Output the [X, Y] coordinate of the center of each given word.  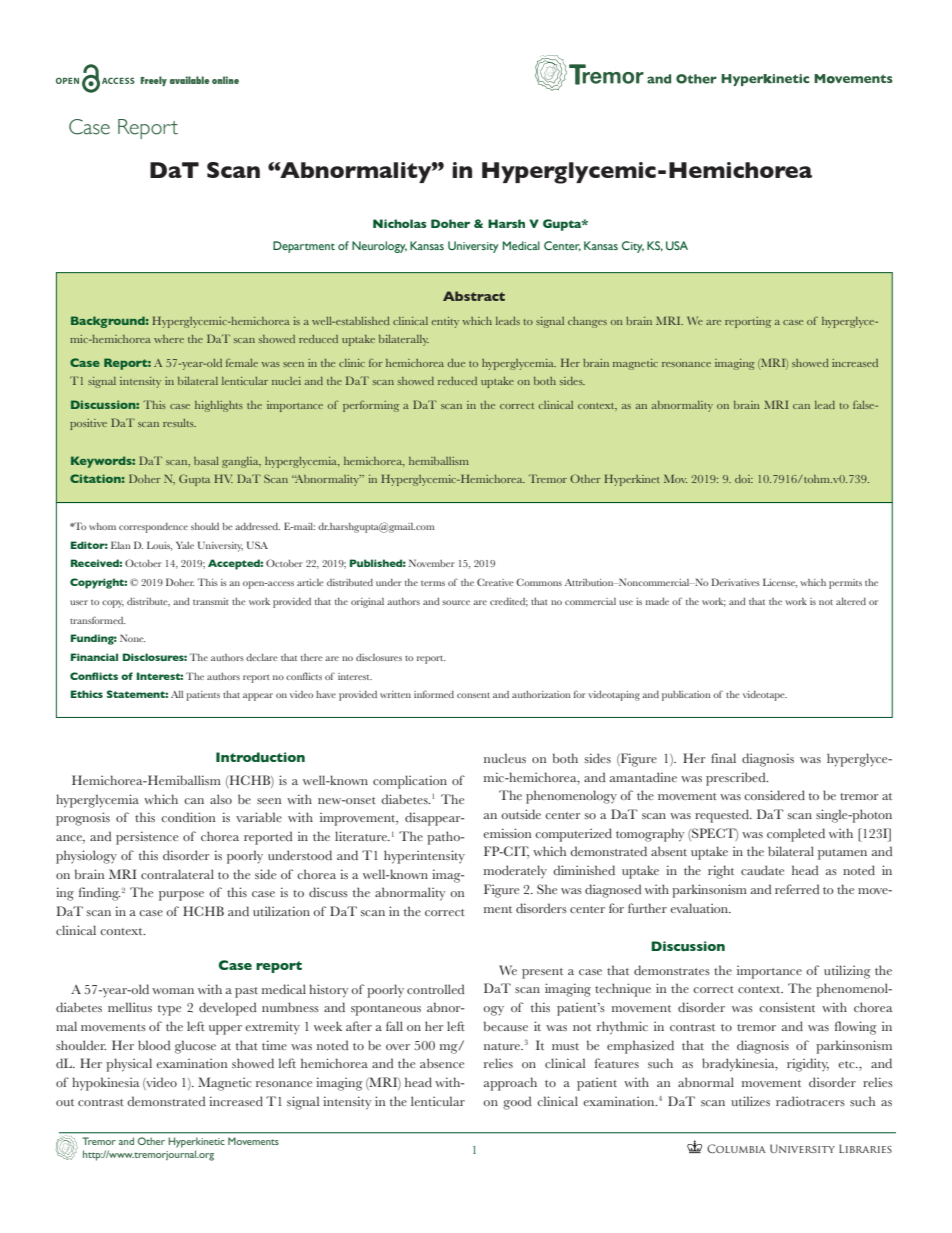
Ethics [87, 694]
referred [797, 889]
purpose [181, 896]
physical [129, 1065]
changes [587, 322]
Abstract [474, 296]
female [242, 362]
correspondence [153, 528]
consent [473, 695]
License [780, 583]
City [633, 247]
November [432, 563]
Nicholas [400, 223]
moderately [515, 871]
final [723, 758]
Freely [154, 81]
